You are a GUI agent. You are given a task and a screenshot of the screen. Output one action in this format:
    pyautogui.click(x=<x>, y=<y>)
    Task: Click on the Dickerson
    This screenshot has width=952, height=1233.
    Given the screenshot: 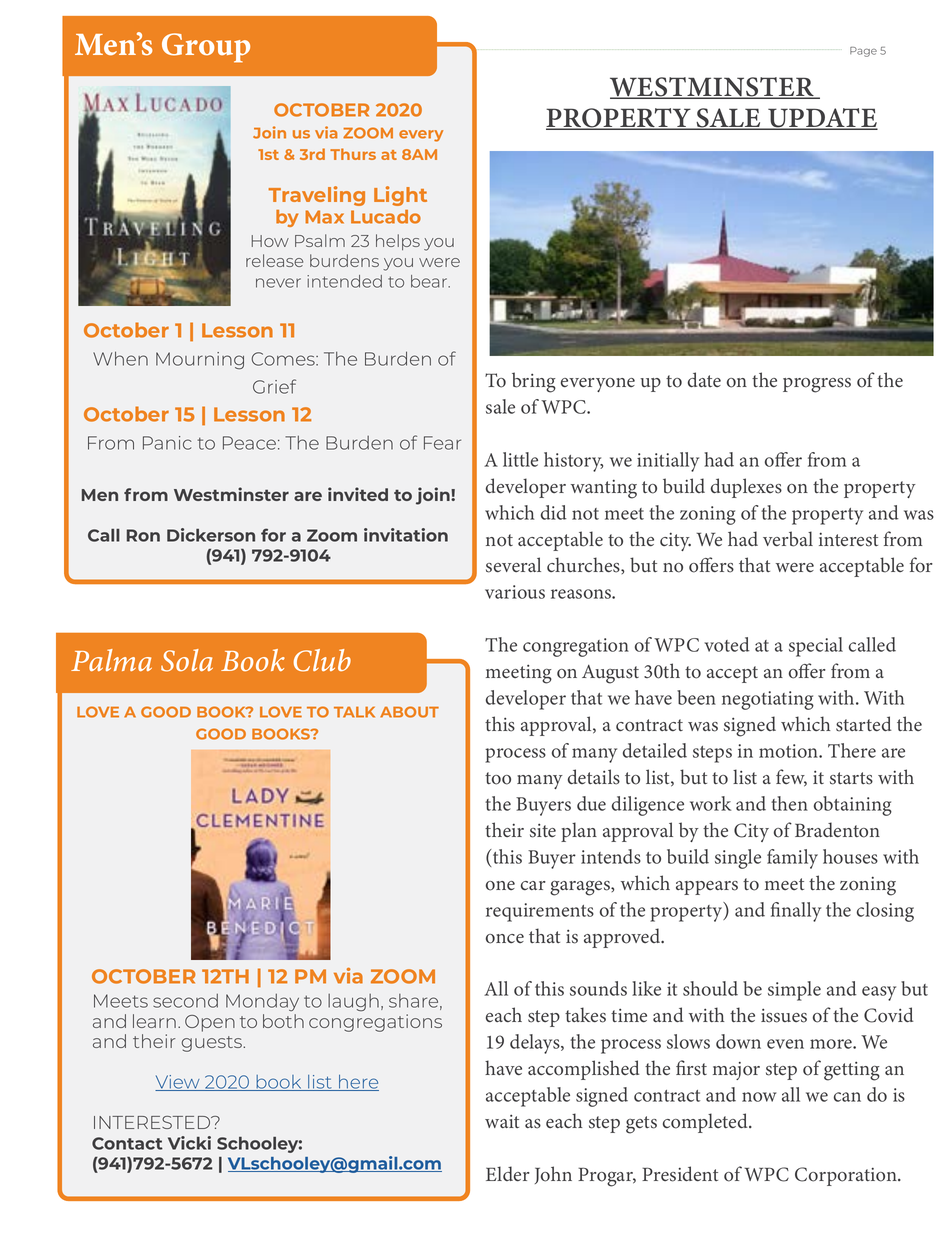 What is the action you would take?
    pyautogui.click(x=211, y=535)
